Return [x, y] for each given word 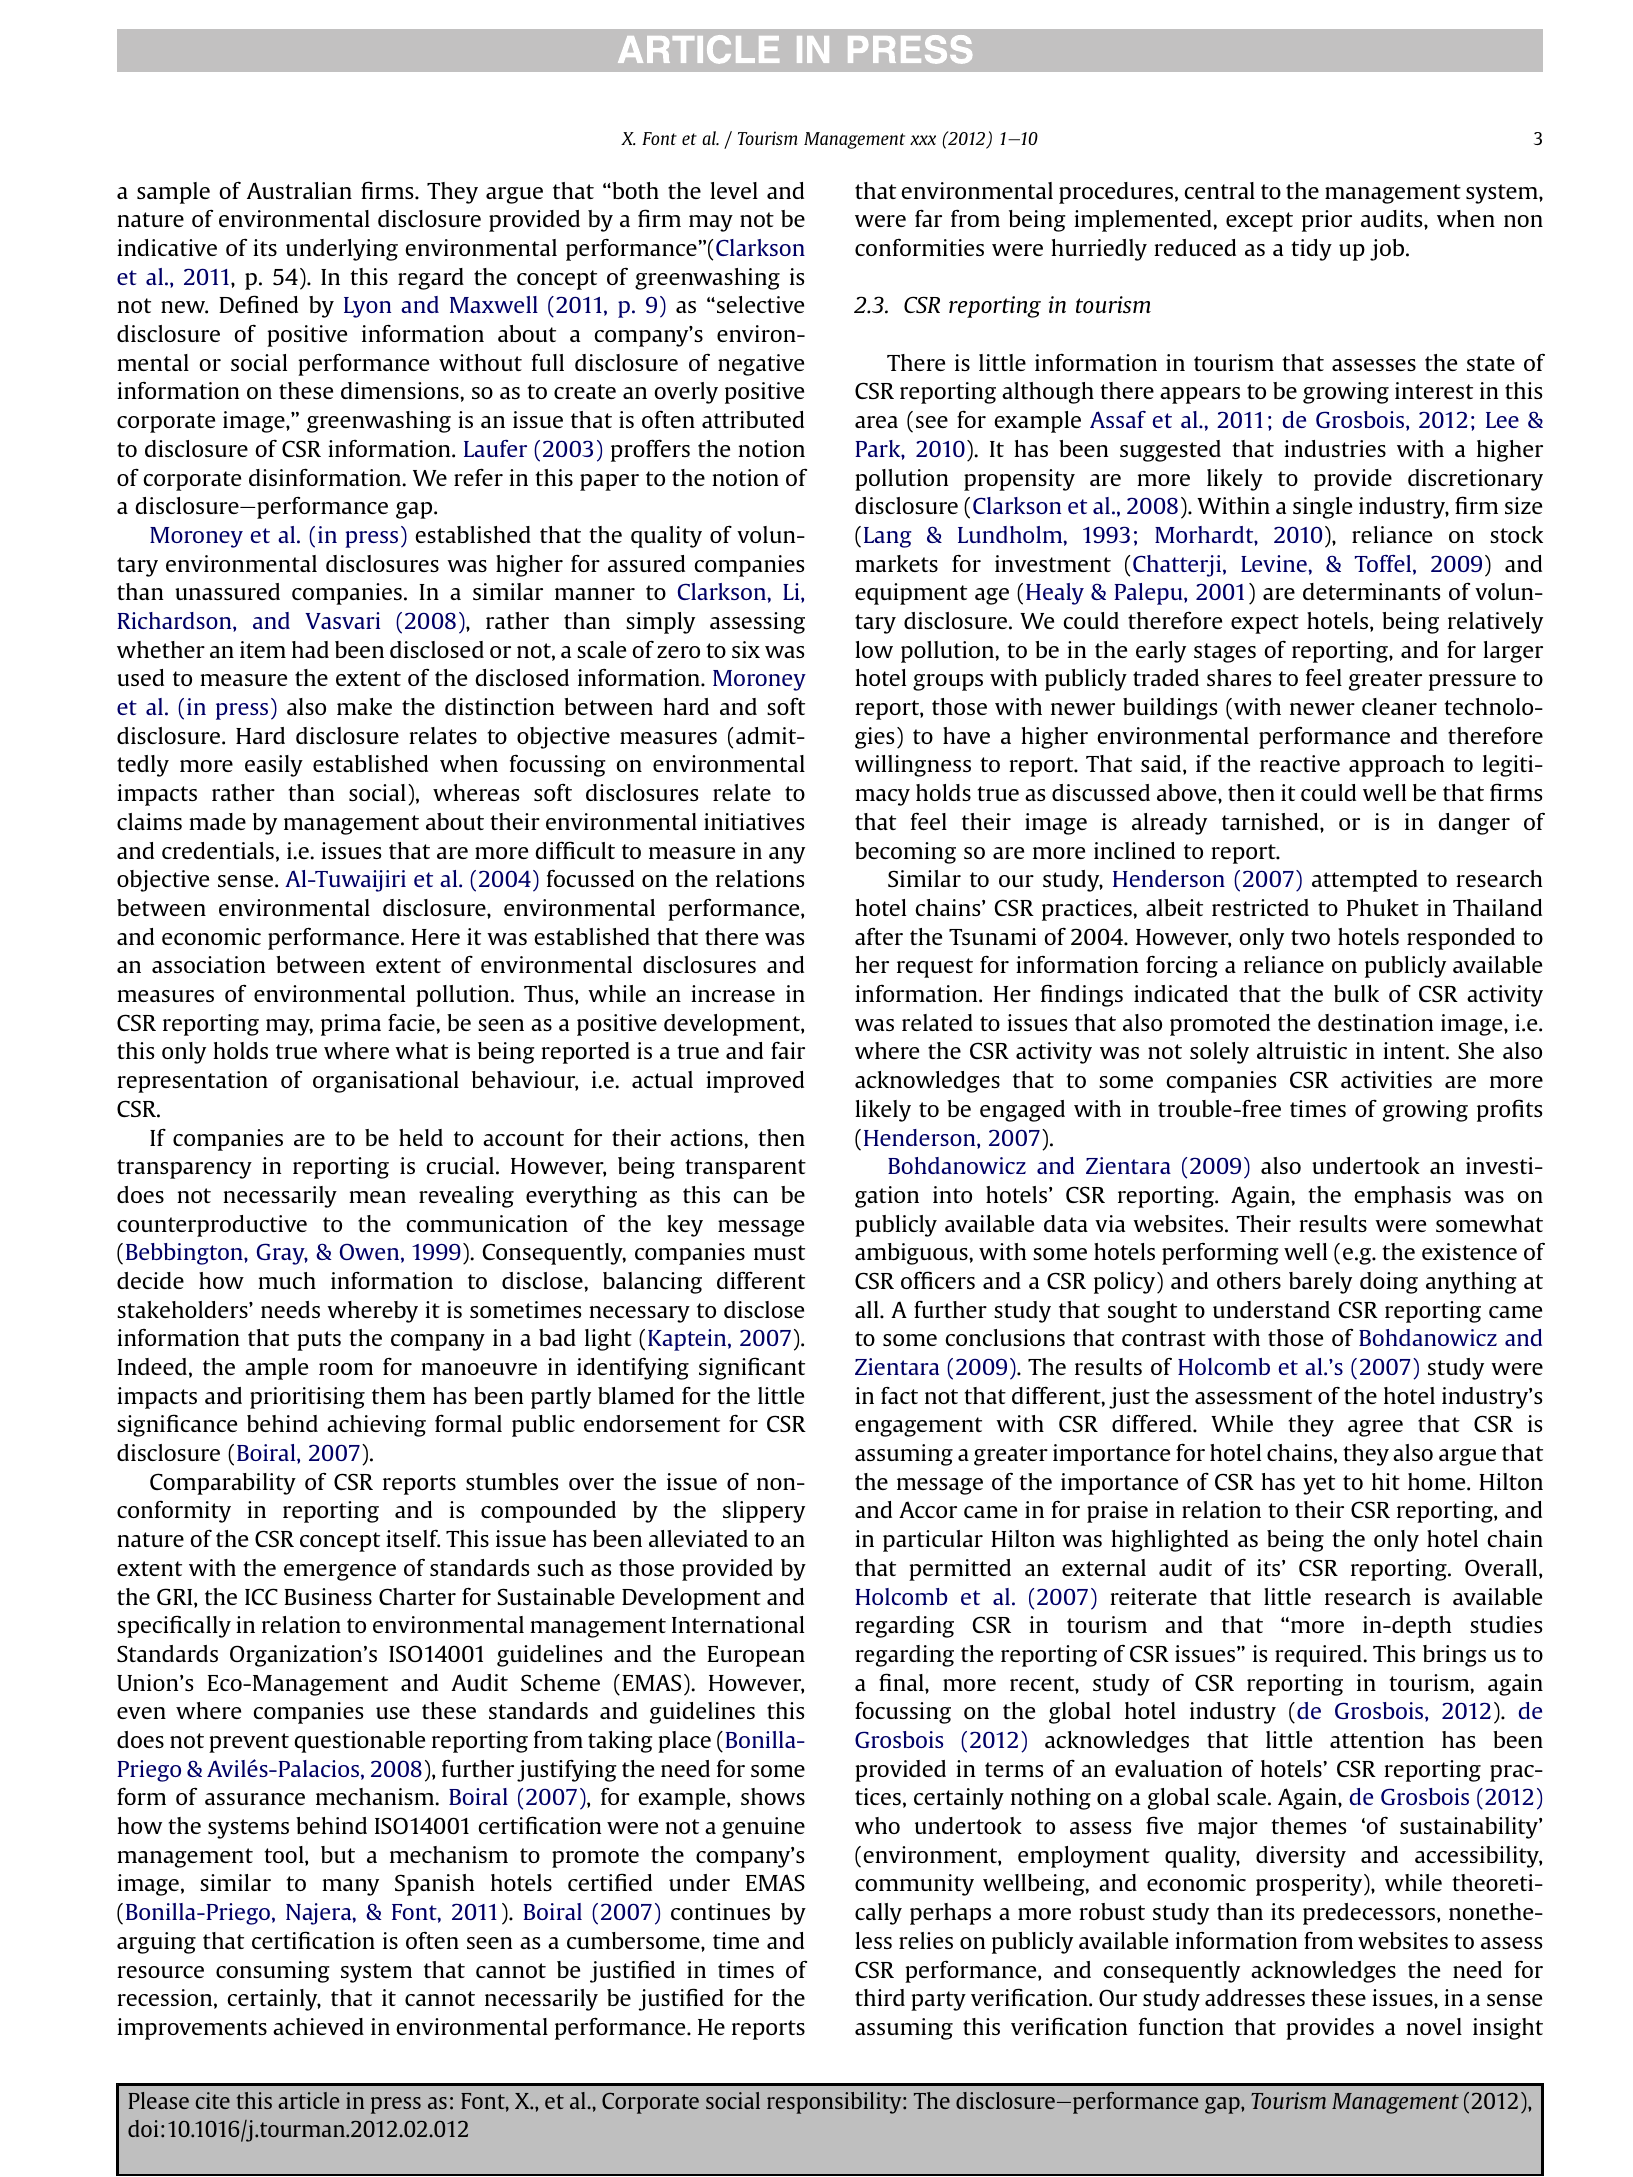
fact [899, 1395]
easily [274, 766]
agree [1375, 1428]
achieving [376, 1426]
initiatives [754, 821]
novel [1434, 2026]
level [734, 190]
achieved [318, 2026]
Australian [299, 190]
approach [1396, 766]
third [880, 1997]
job [1388, 250]
